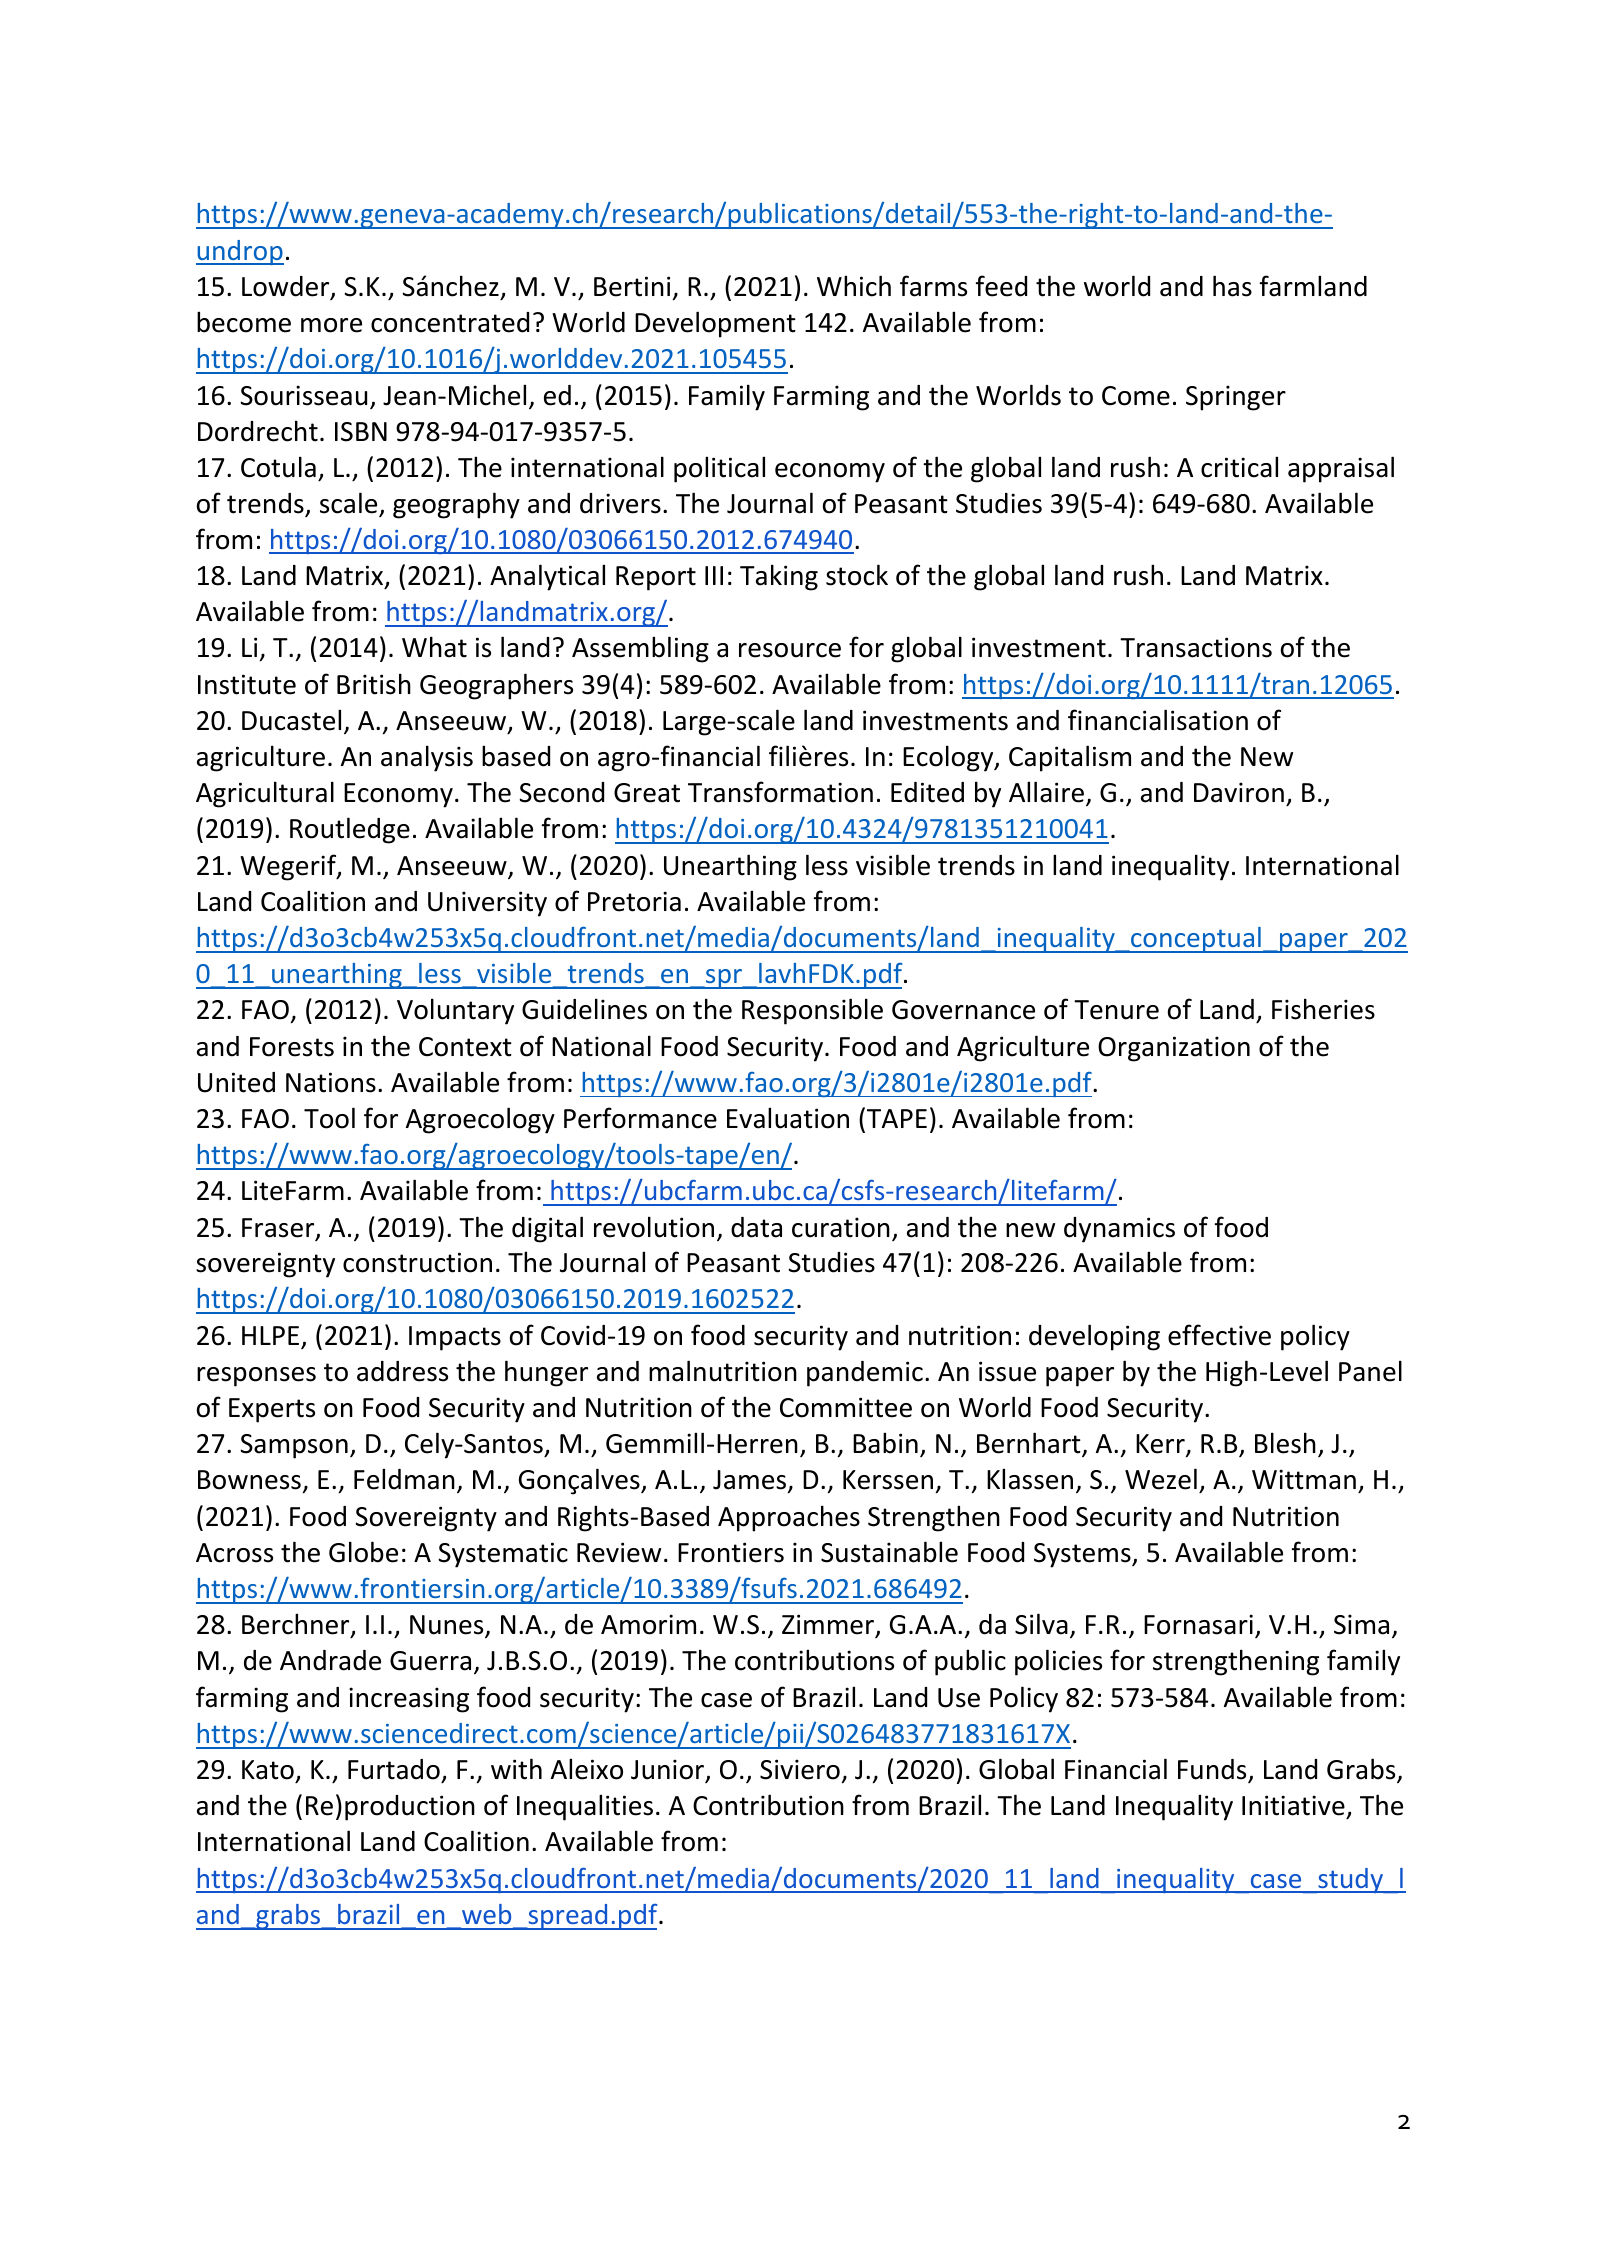 Image resolution: width=1604 pixels, height=2268 pixels. What do you see at coordinates (417, 1262) in the screenshot?
I see `construction` at bounding box center [417, 1262].
